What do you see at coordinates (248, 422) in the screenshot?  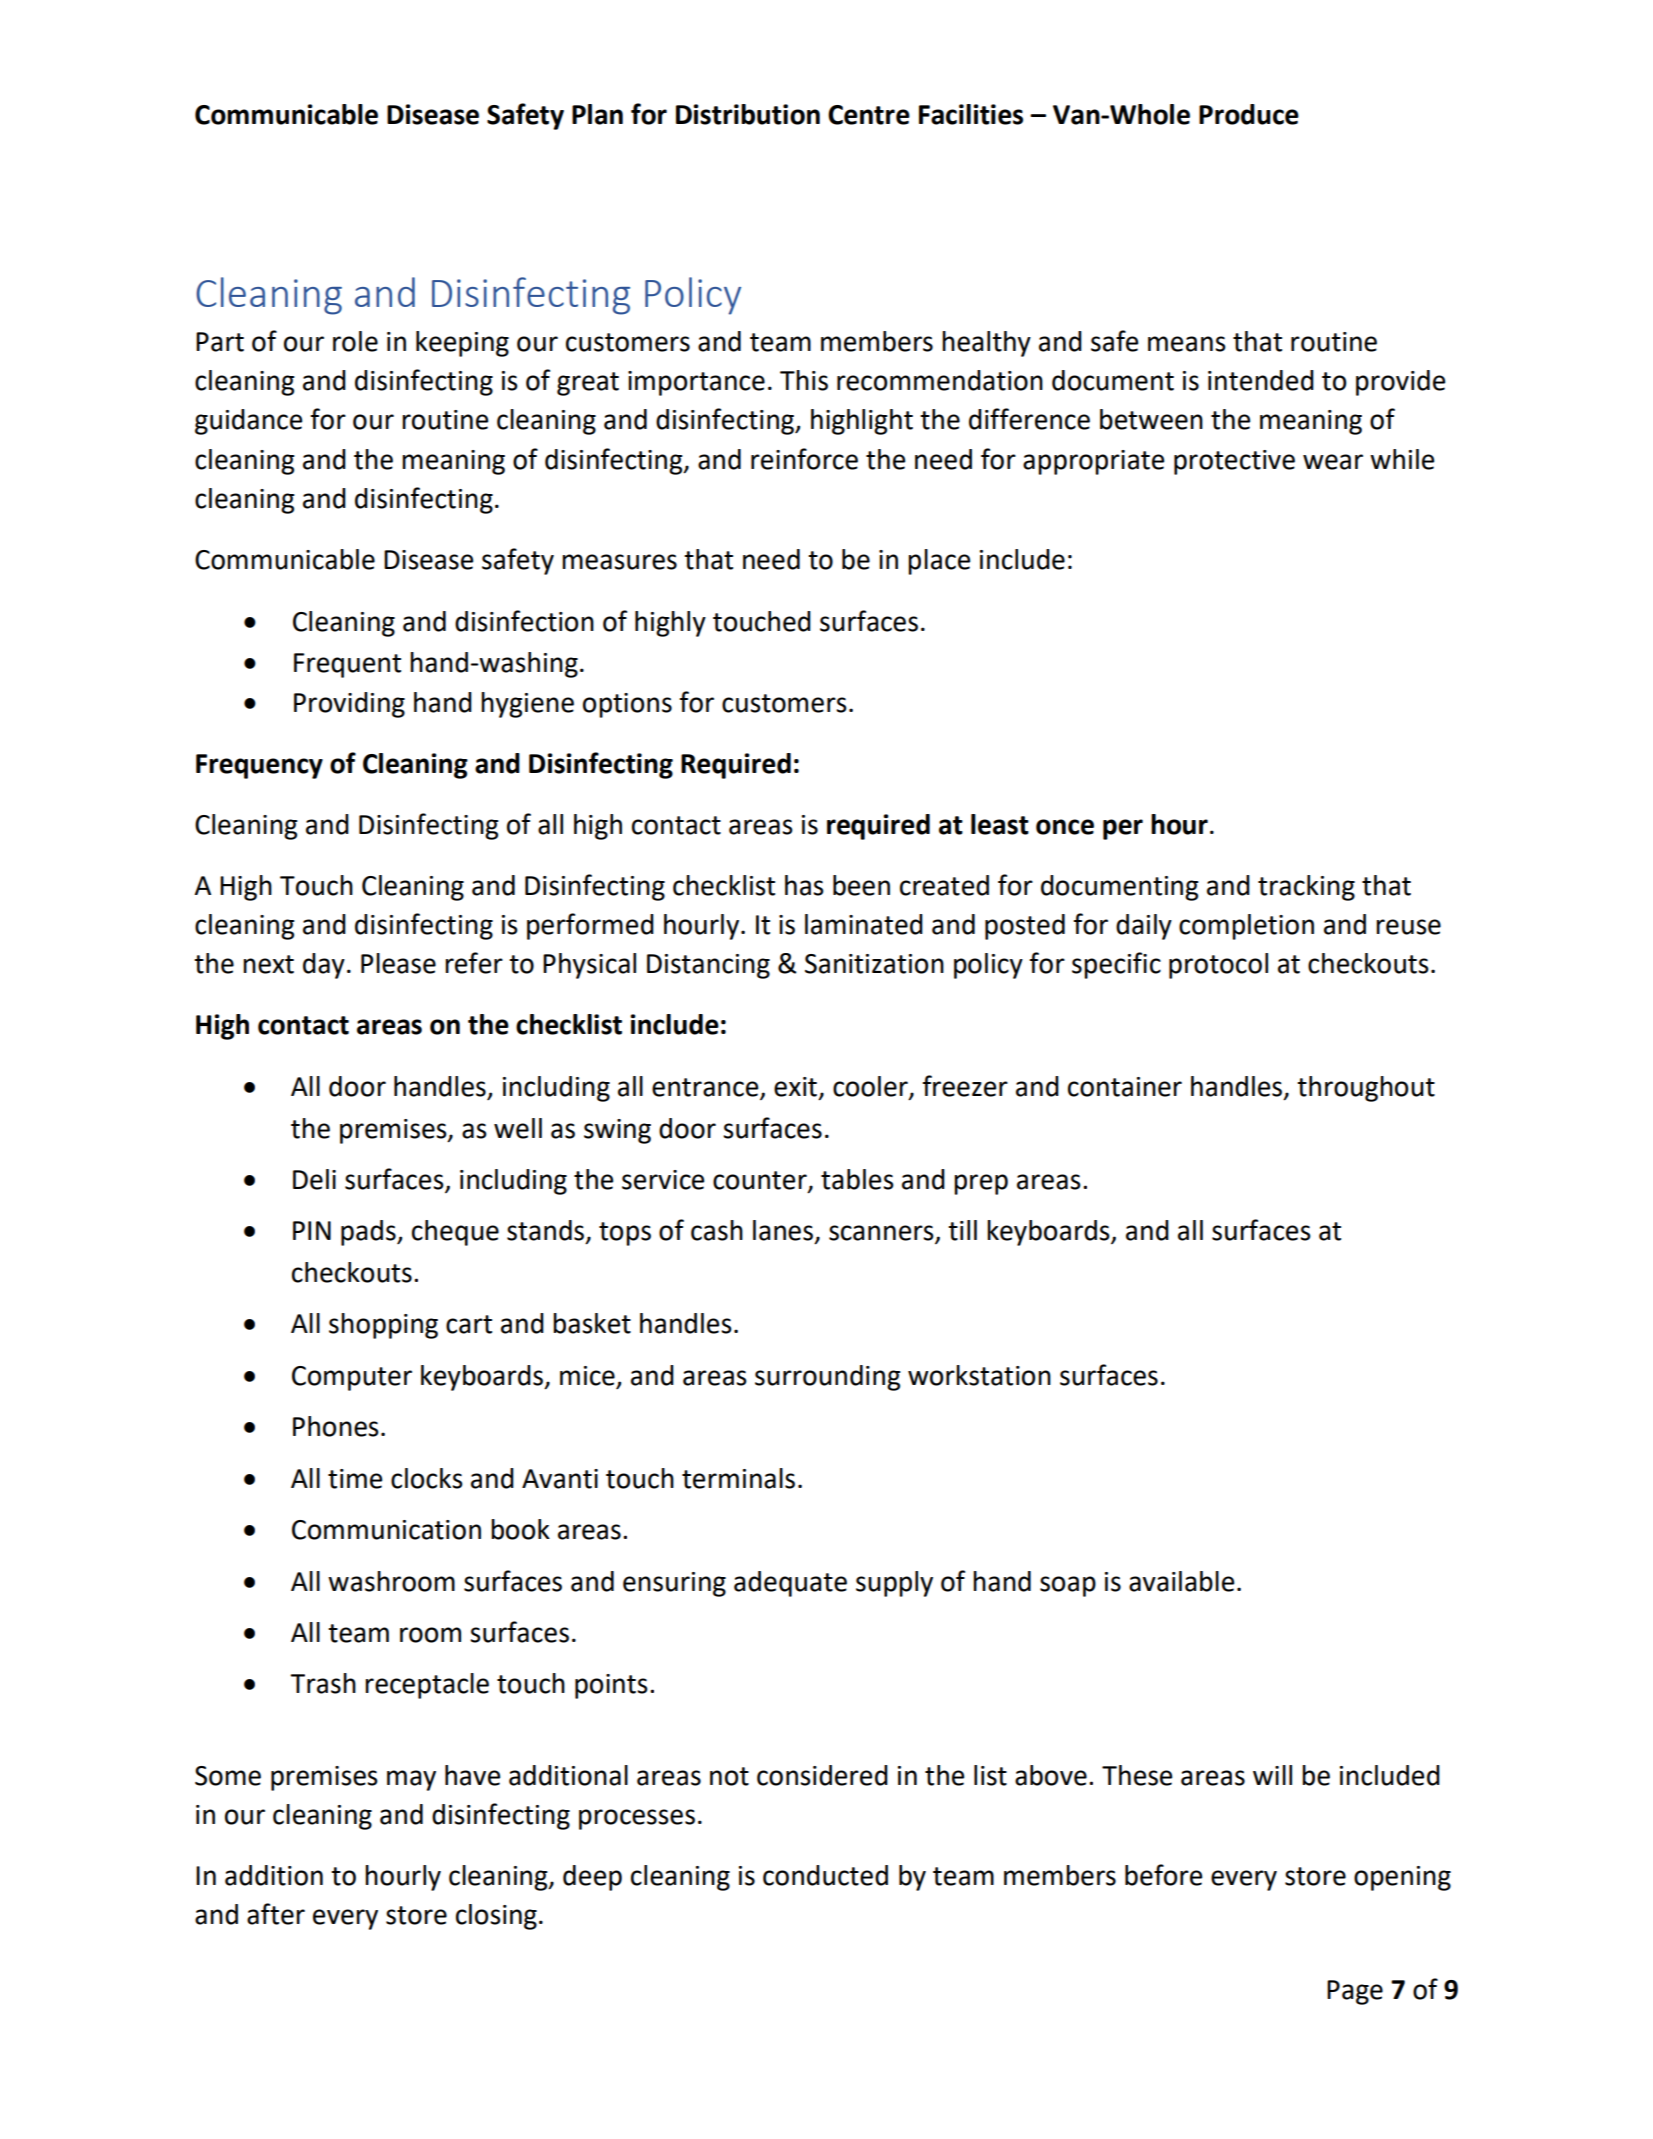 I see `guidance` at bounding box center [248, 422].
